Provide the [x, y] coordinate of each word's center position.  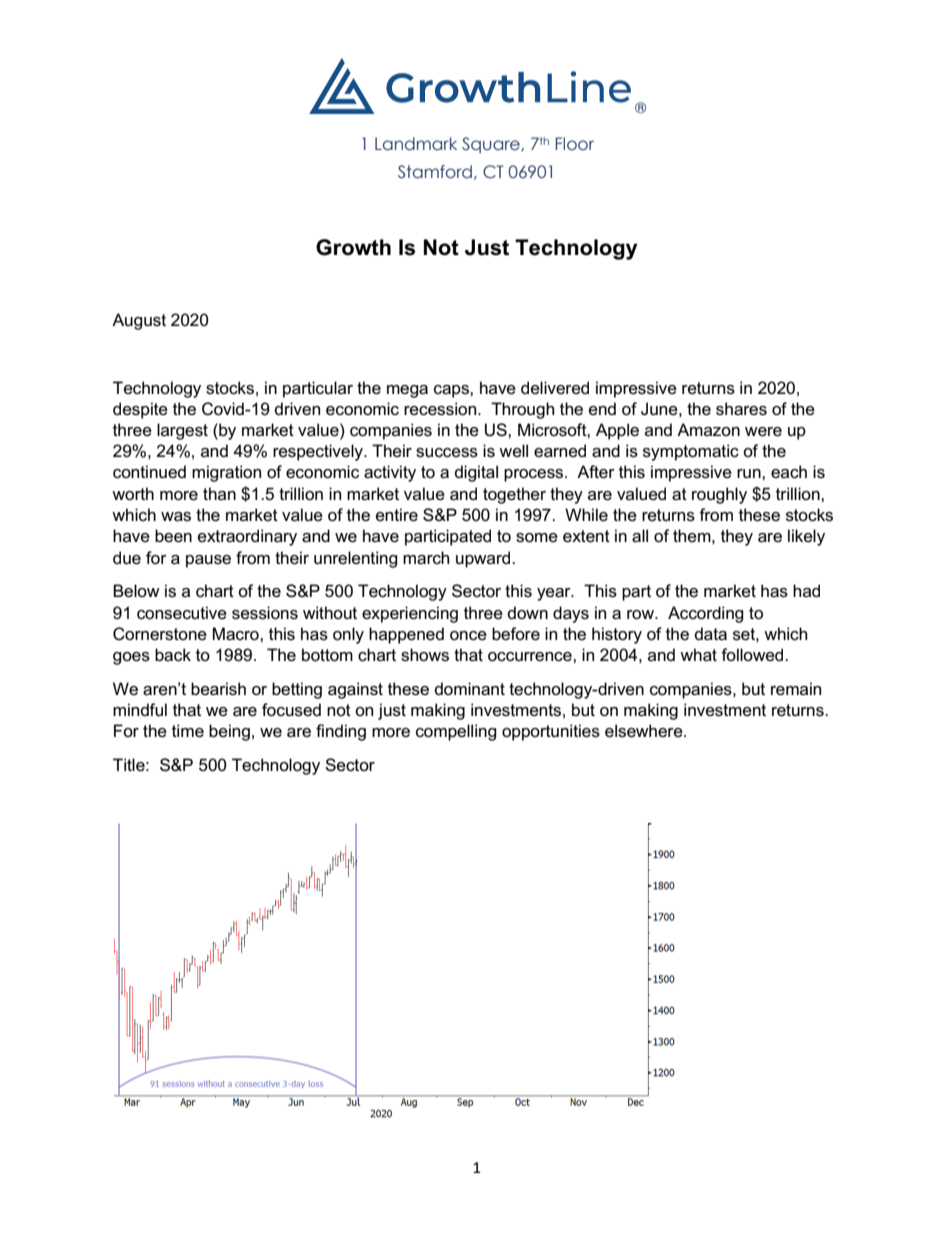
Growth [353, 247]
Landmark [416, 144]
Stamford [435, 172]
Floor [574, 144]
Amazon [708, 429]
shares [741, 409]
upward [484, 559]
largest [182, 431]
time [188, 731]
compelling [456, 732]
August [139, 321]
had [806, 590]
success [447, 453]
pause [208, 561]
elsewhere [645, 731]
